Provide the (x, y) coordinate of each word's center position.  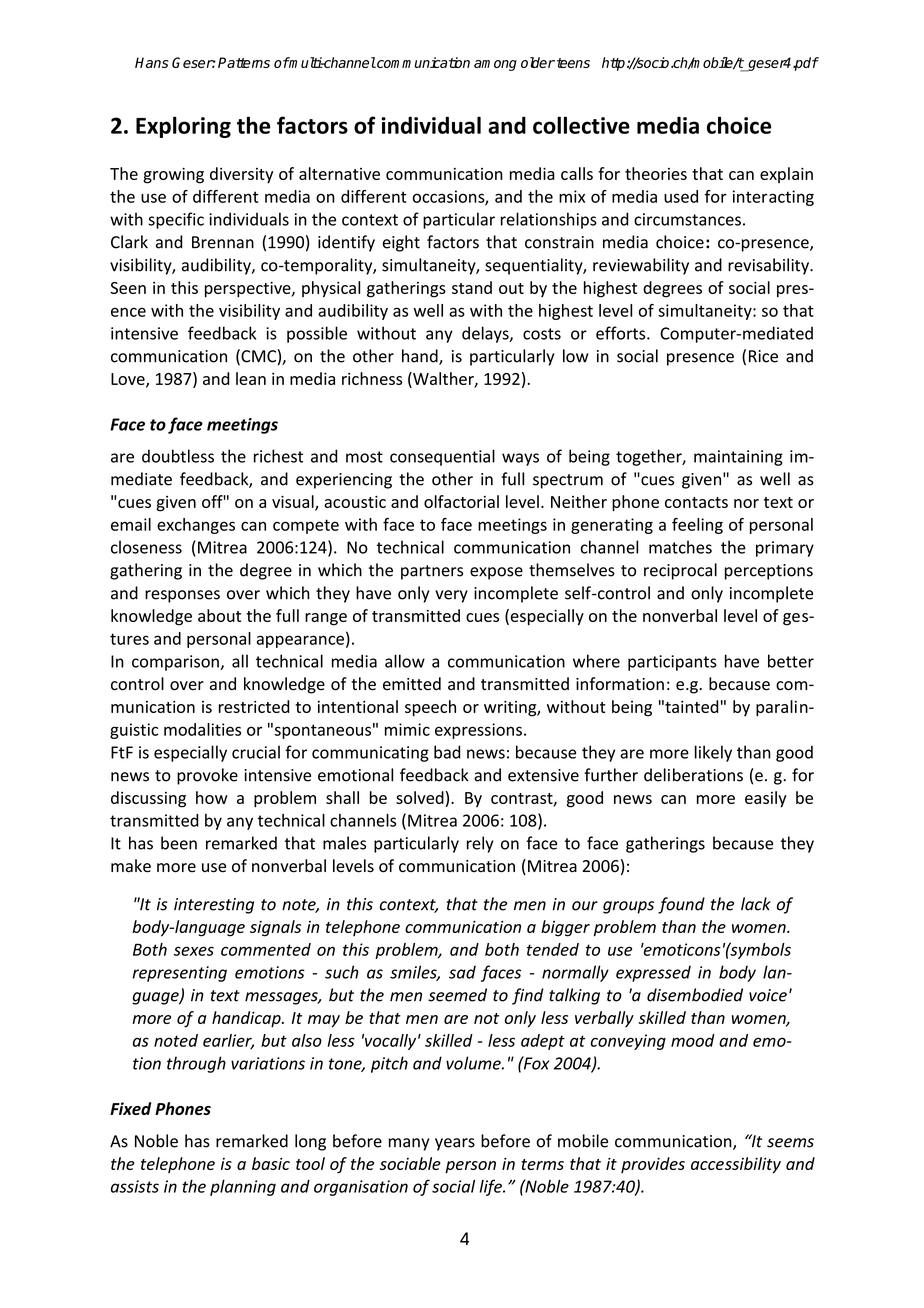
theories (656, 173)
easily (766, 799)
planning (243, 1188)
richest (278, 456)
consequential (442, 457)
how (212, 797)
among (495, 65)
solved (420, 797)
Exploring (183, 127)
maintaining (738, 458)
